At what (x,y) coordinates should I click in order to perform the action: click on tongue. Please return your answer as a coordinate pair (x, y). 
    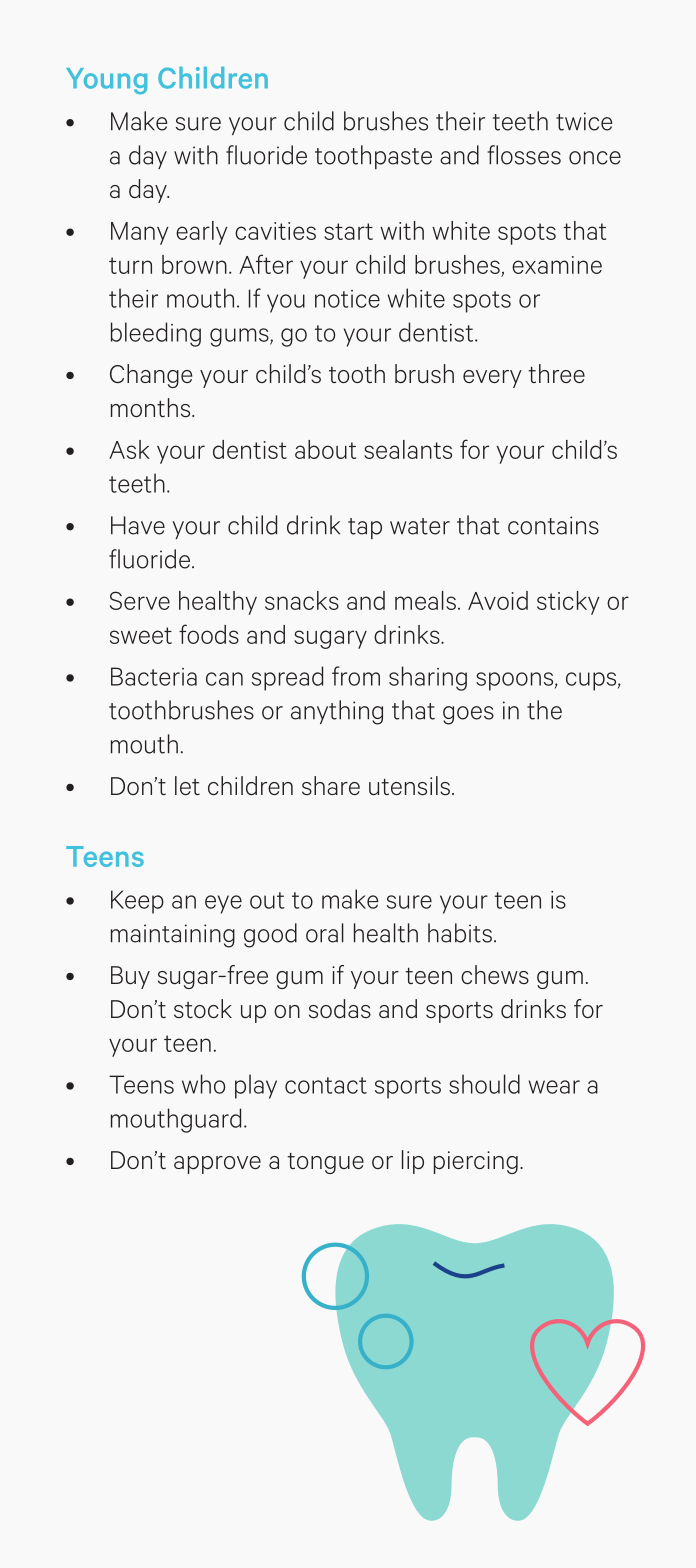
    Looking at the image, I should click on (325, 1163).
